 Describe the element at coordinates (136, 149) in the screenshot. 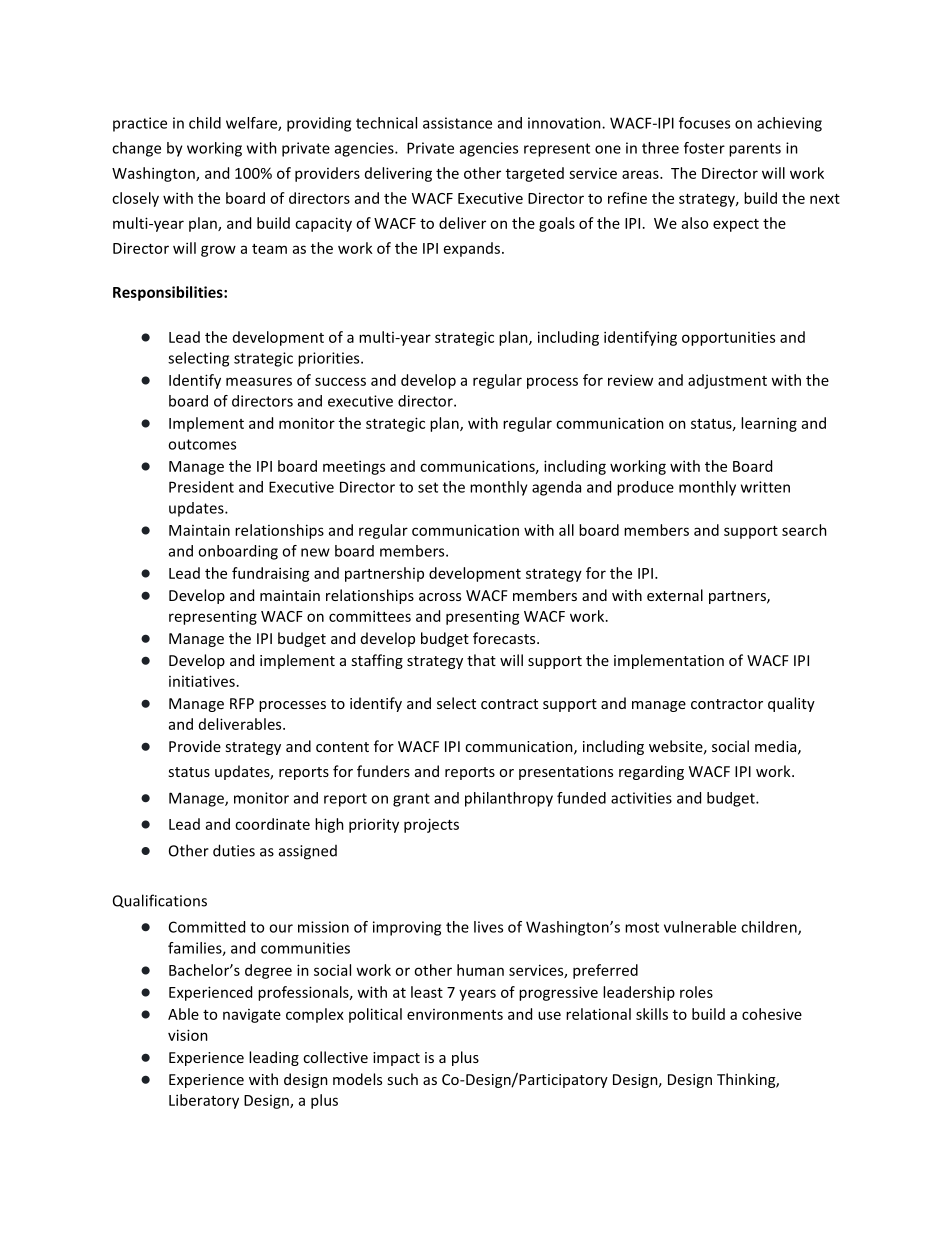

I see `change` at that location.
